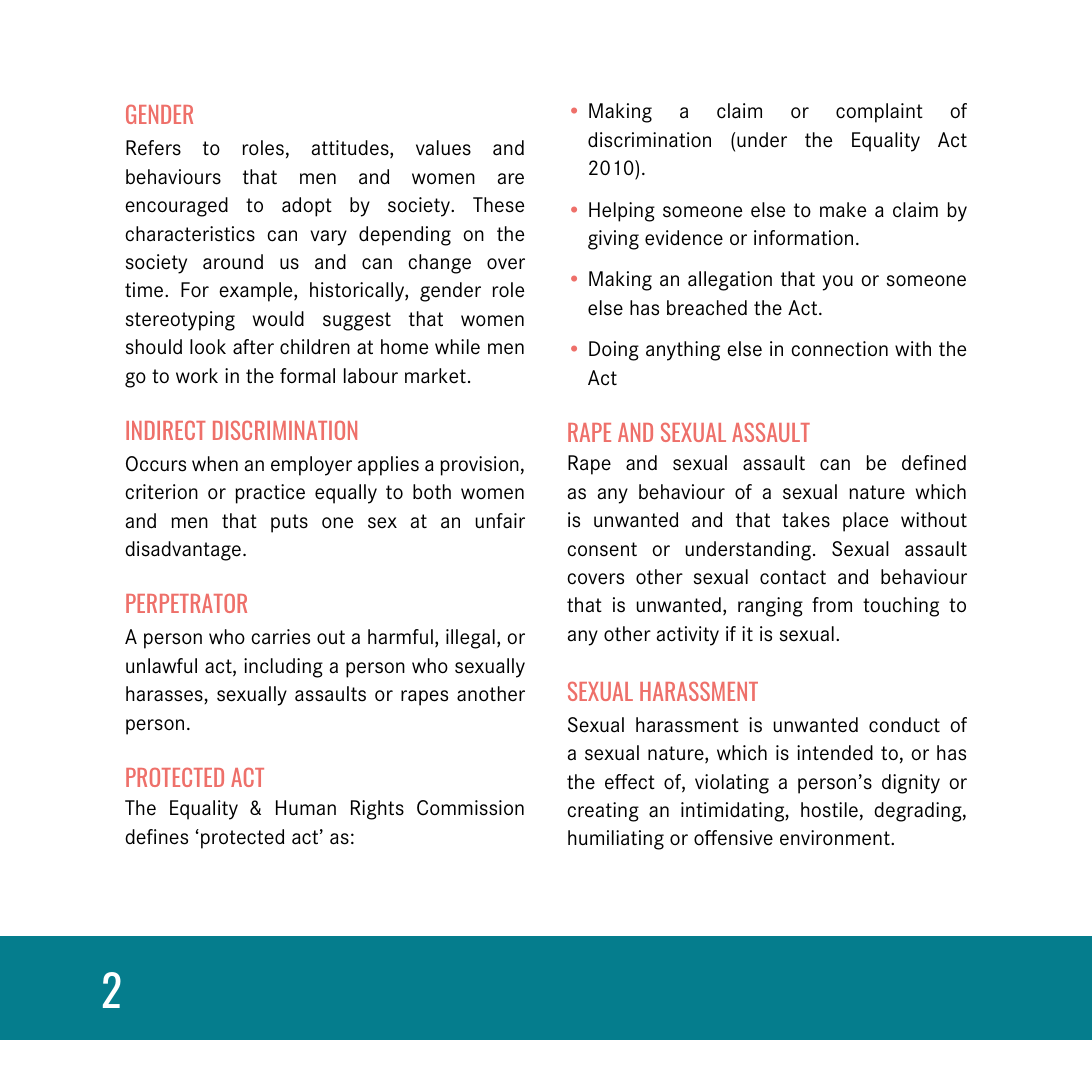 This screenshot has height=1092, width=1092. I want to click on Doing, so click(614, 351).
